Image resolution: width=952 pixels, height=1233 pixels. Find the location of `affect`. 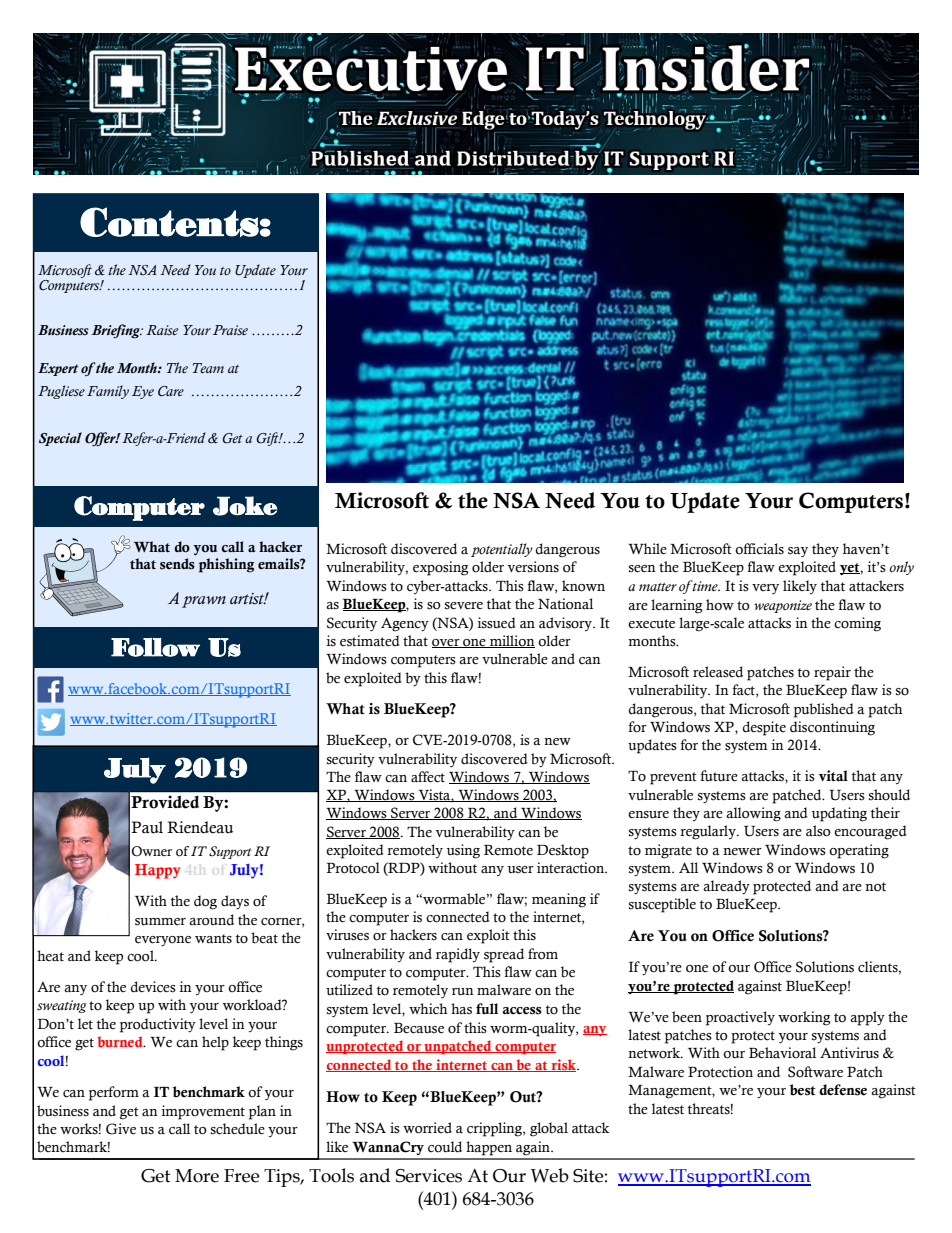

affect is located at coordinates (428, 777).
